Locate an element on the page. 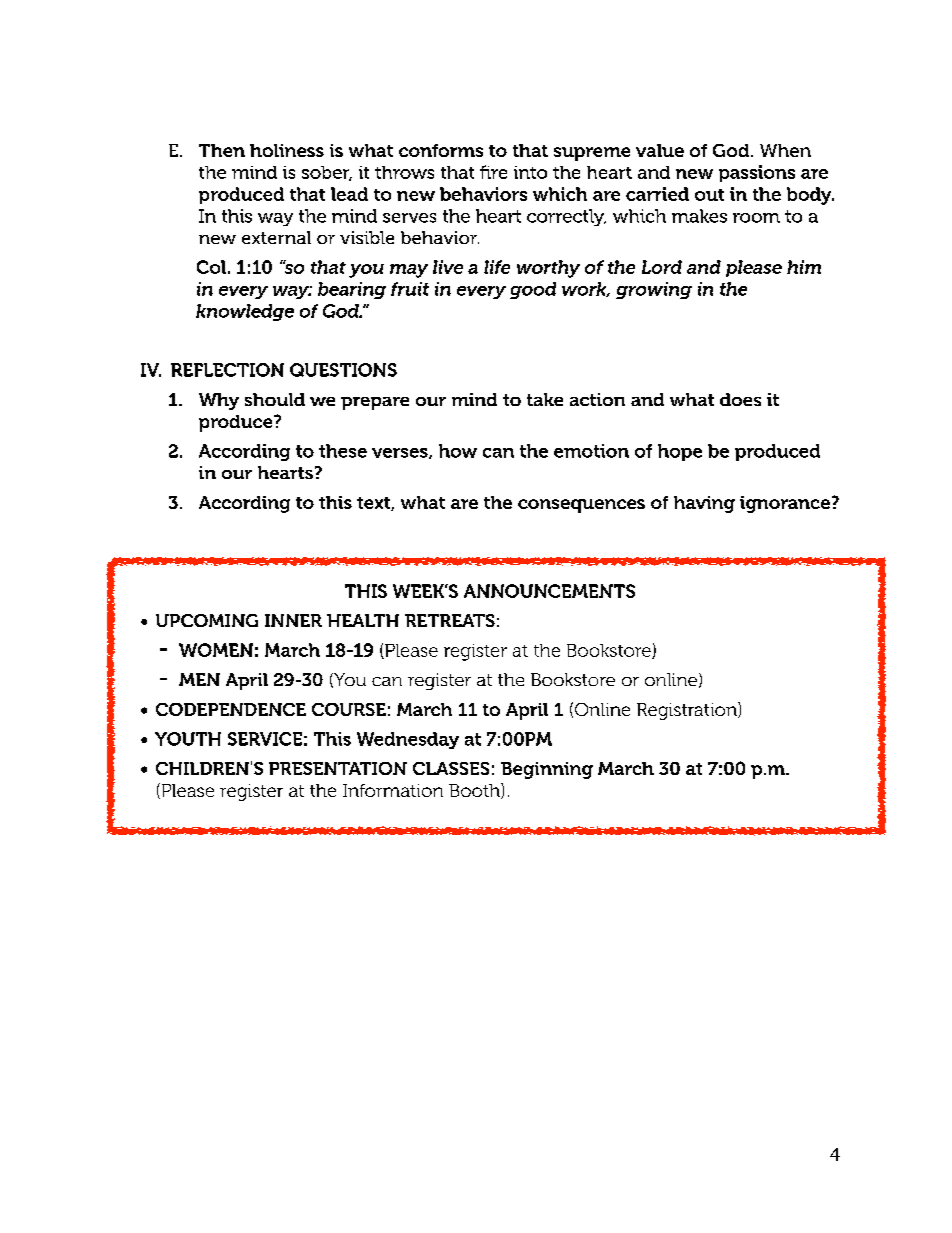 The height and width of the page is (1233, 952). does is located at coordinates (740, 399).
